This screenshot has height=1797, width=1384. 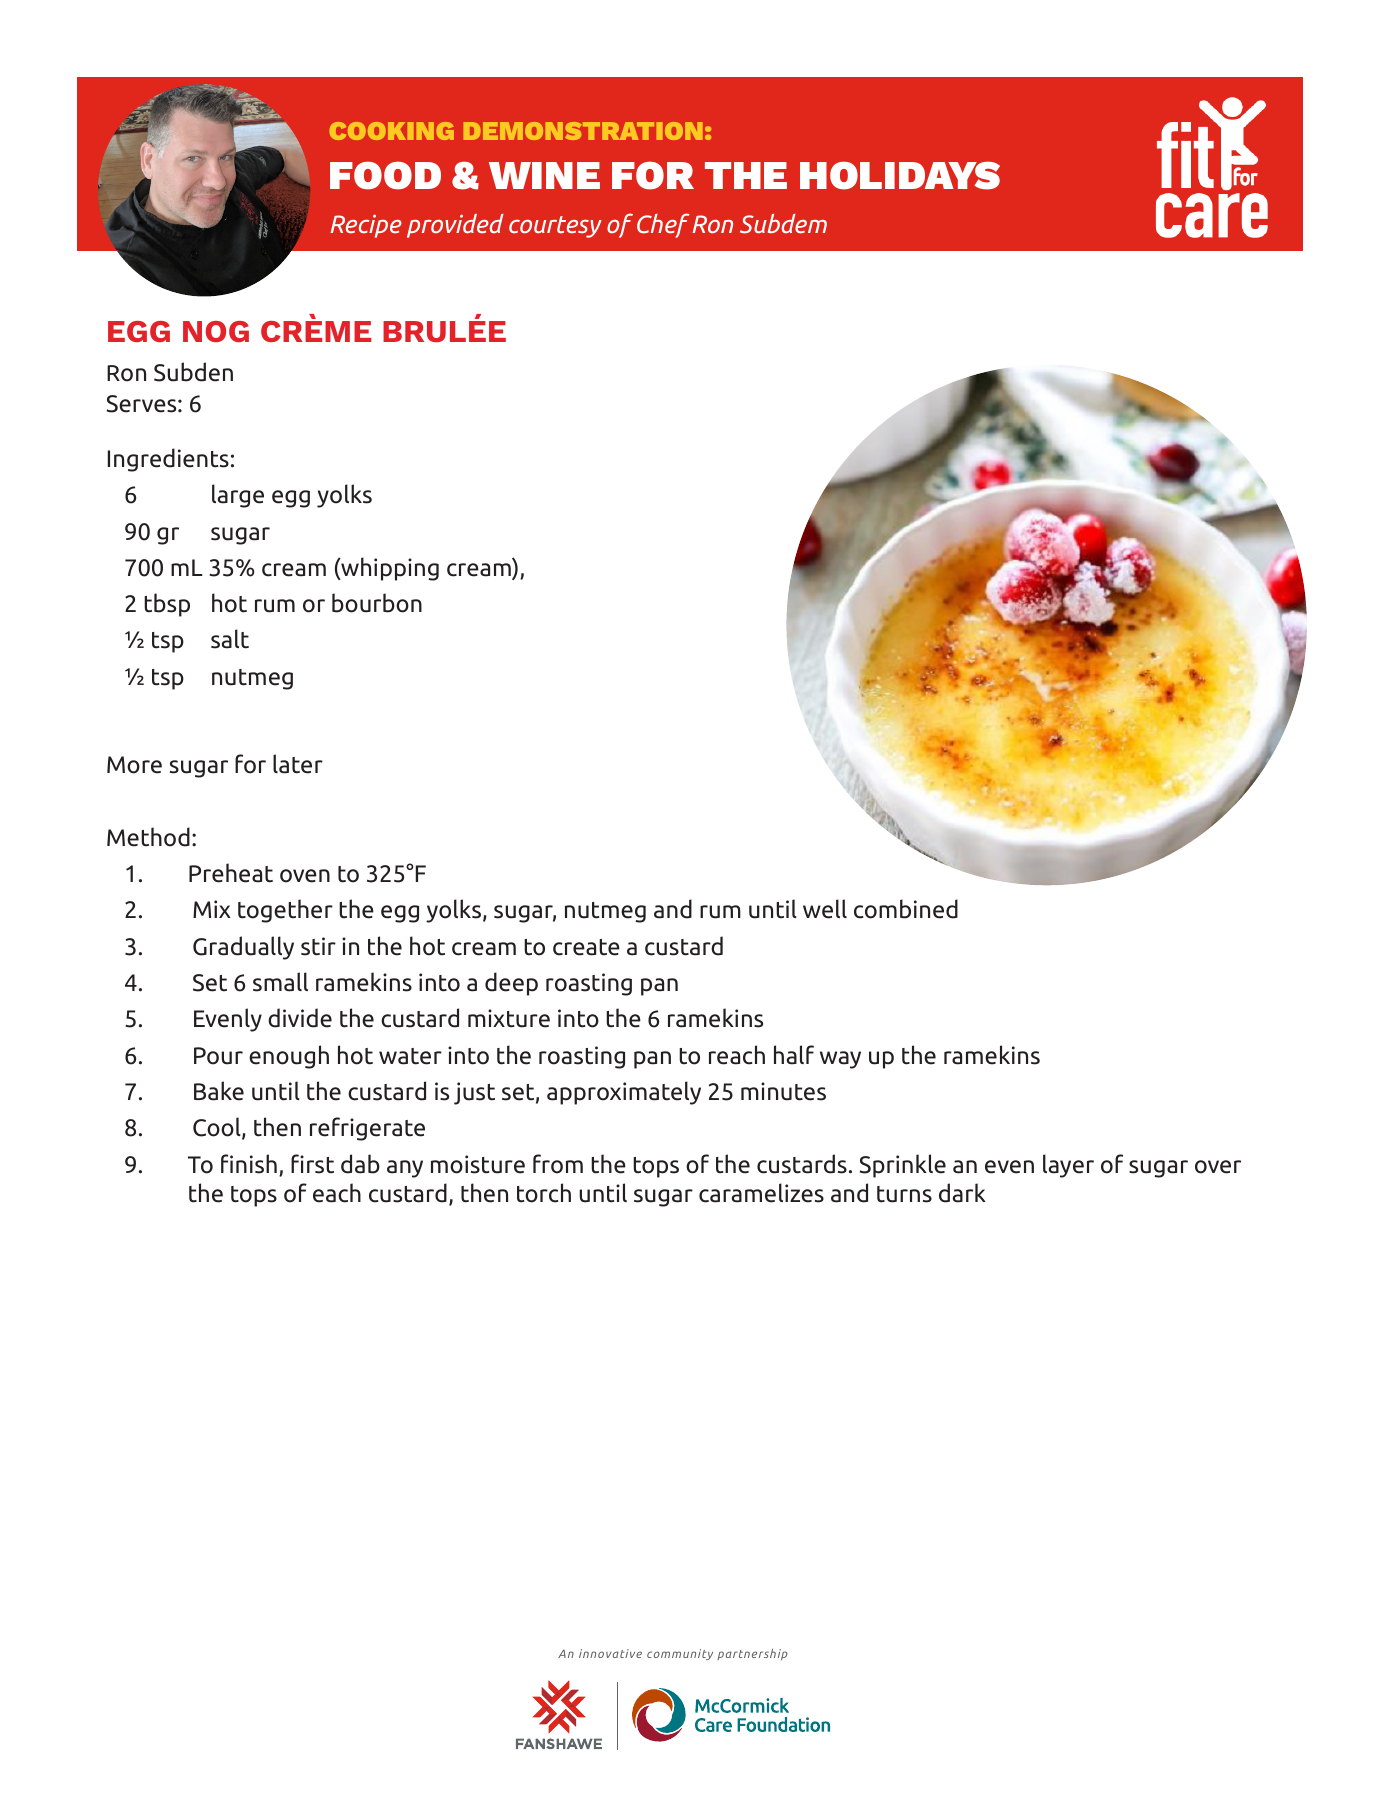 I want to click on innovative, so click(x=610, y=1653).
